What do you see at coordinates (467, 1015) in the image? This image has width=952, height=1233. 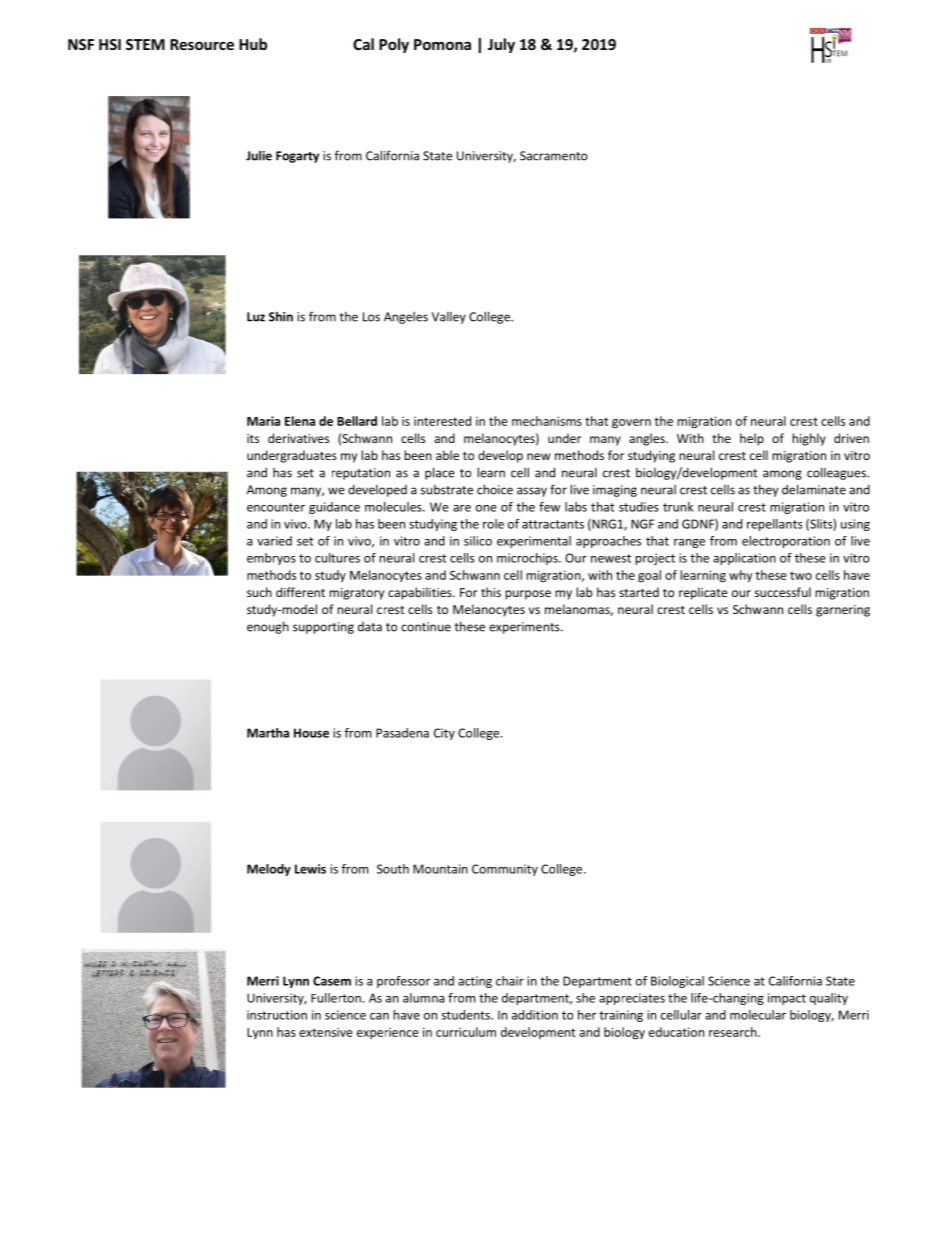 I see `students` at bounding box center [467, 1015].
